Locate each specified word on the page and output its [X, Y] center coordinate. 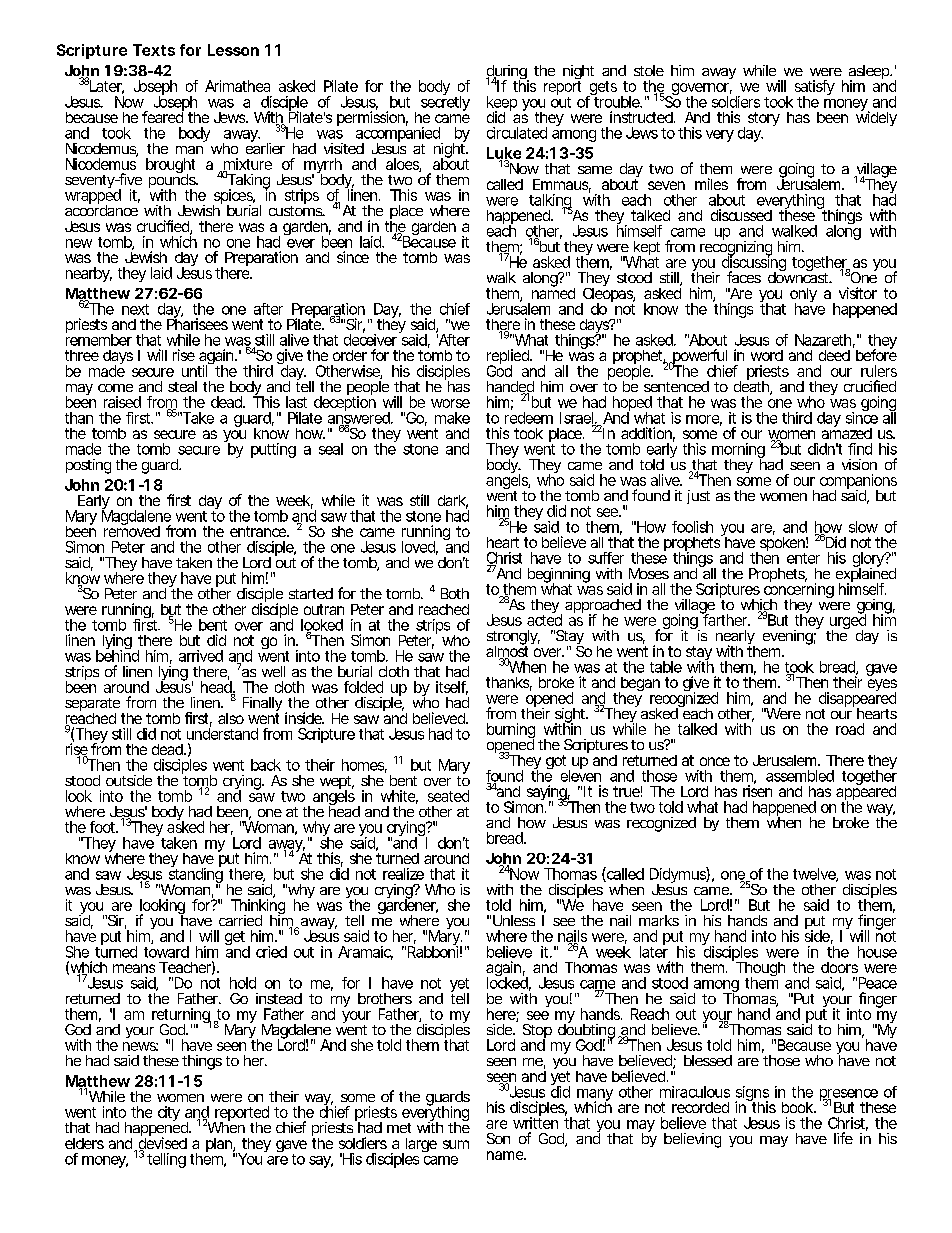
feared [163, 116]
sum [456, 1144]
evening [790, 636]
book [799, 1107]
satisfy [815, 89]
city [169, 1113]
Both [455, 593]
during [507, 73]
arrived [201, 656]
